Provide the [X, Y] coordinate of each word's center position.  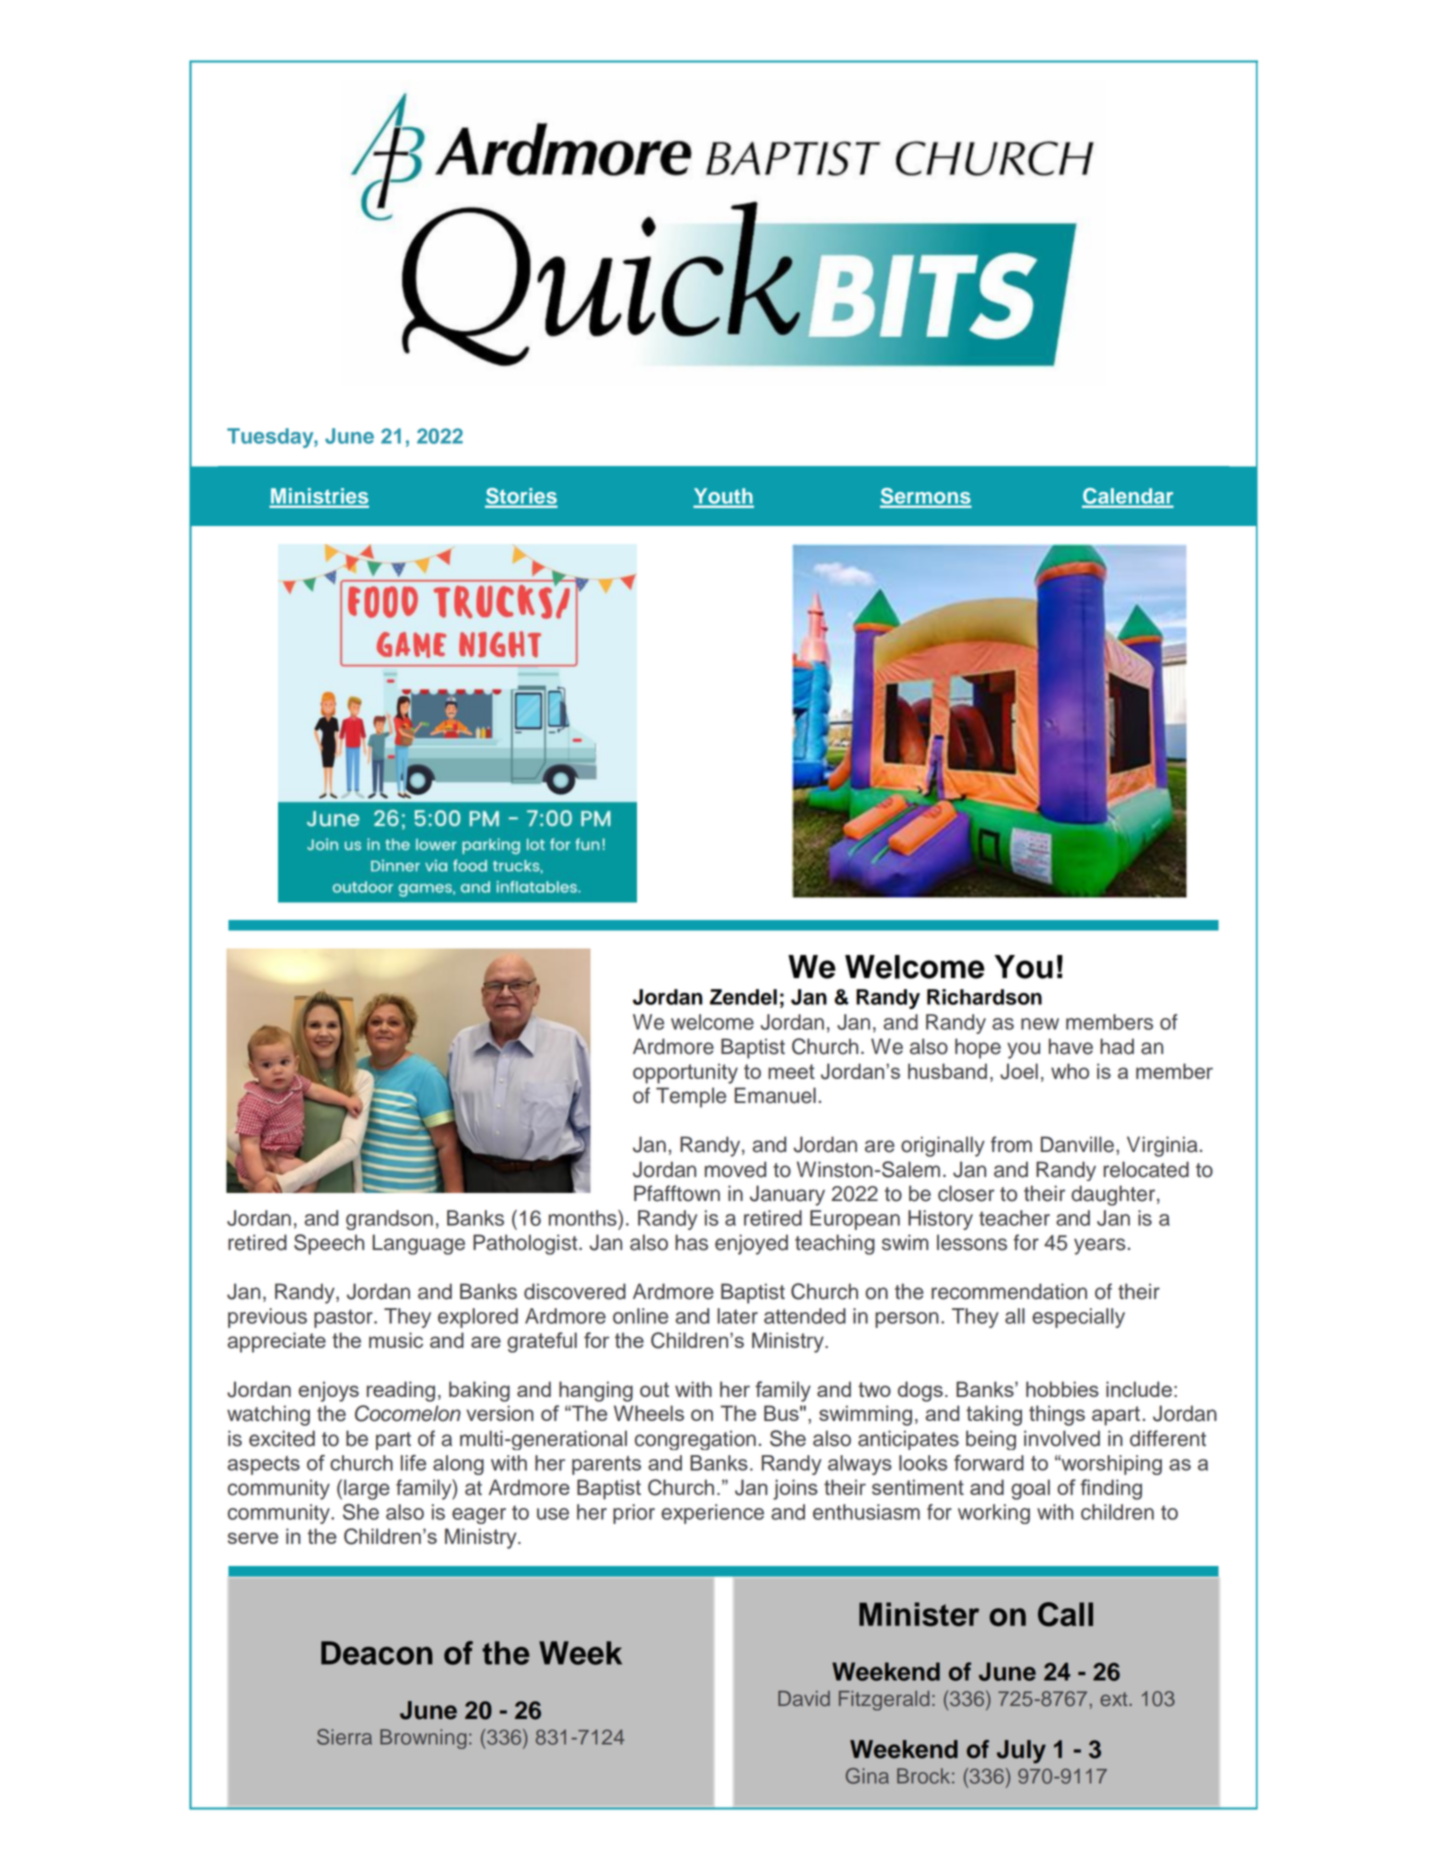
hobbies [1062, 1389]
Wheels [649, 1413]
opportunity [685, 1073]
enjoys [328, 1391]
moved [735, 1169]
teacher [1014, 1218]
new [1040, 1024]
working [994, 1514]
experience [712, 1514]
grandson [389, 1220]
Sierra [344, 1737]
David [804, 1698]
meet [791, 1071]
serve [253, 1538]
